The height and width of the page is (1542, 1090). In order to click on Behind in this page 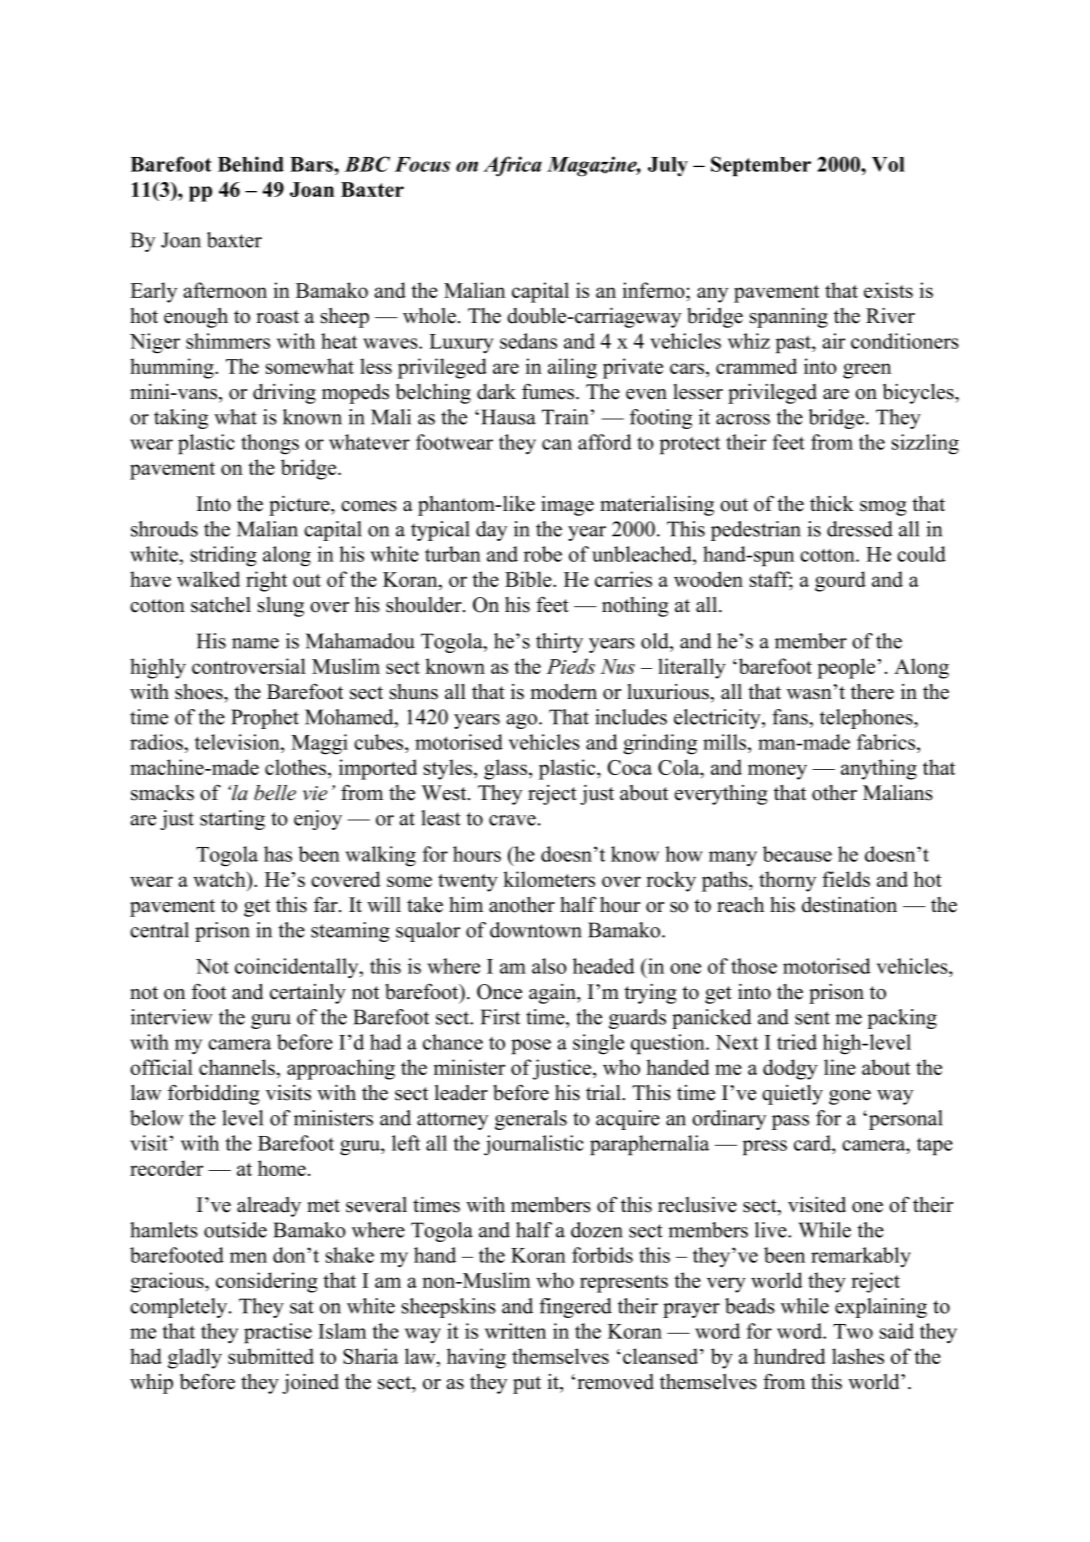, I will do `click(251, 164)`.
